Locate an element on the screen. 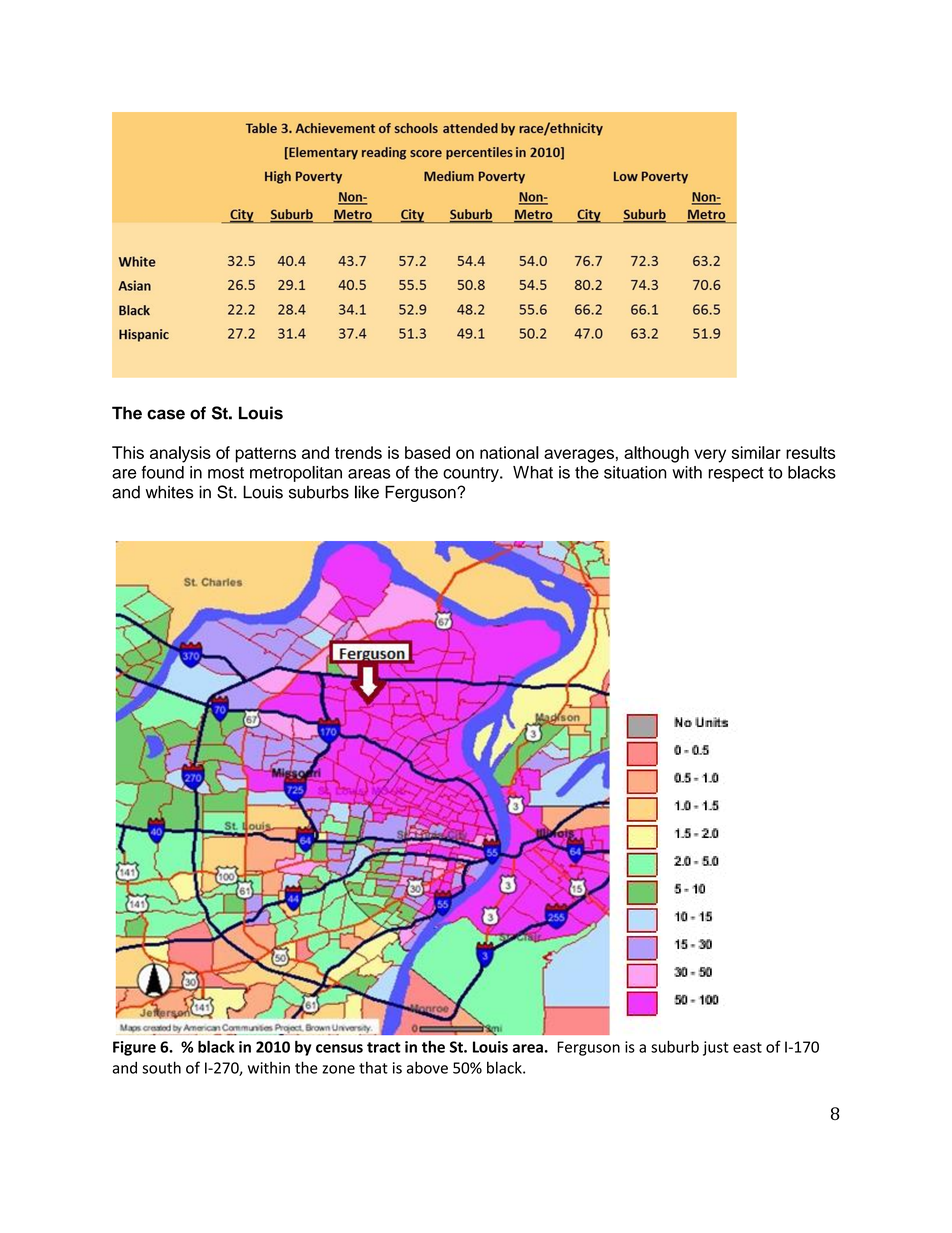 The image size is (952, 1233). like is located at coordinates (367, 492).
